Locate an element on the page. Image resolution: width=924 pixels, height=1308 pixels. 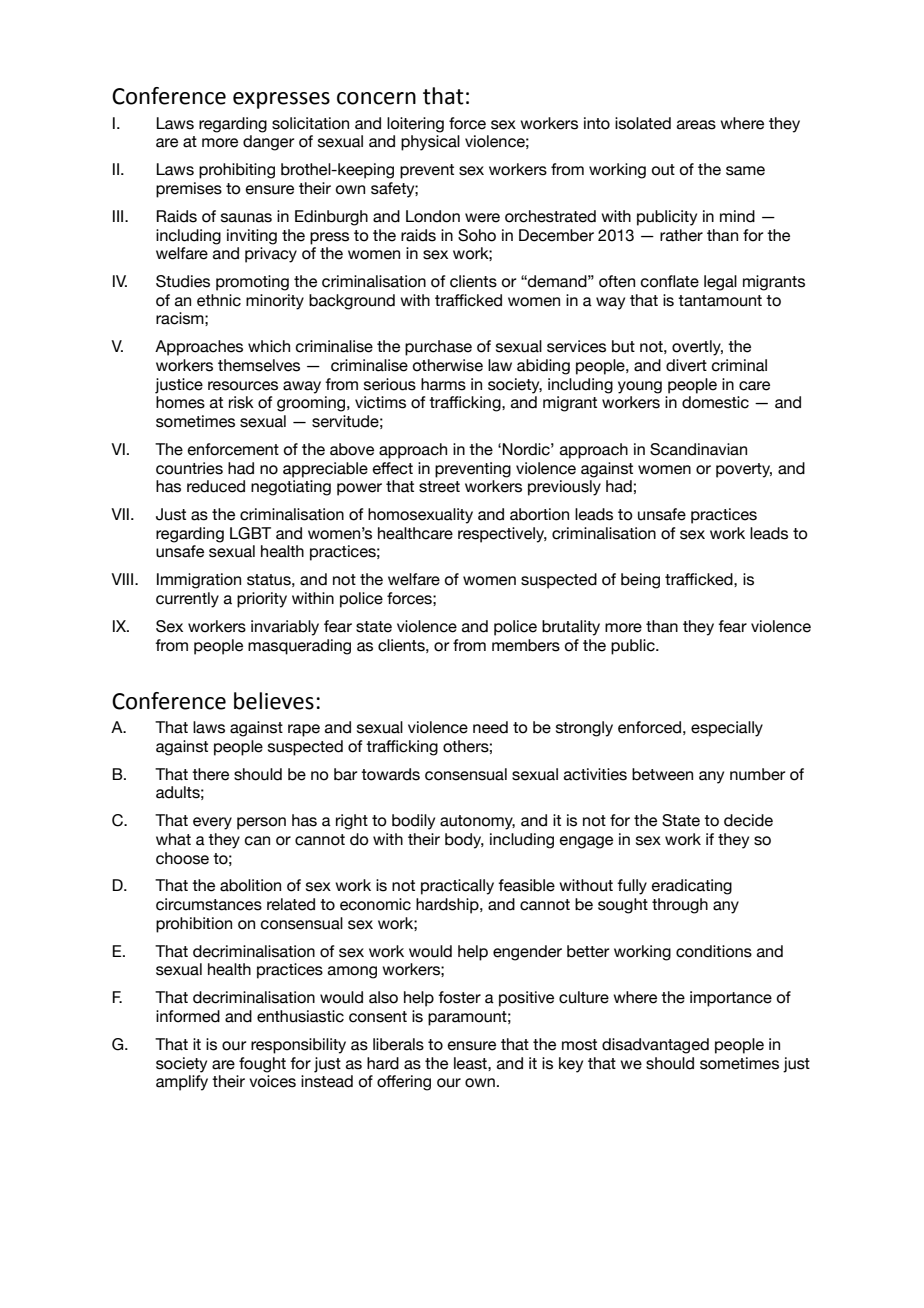
between is located at coordinates (662, 774).
